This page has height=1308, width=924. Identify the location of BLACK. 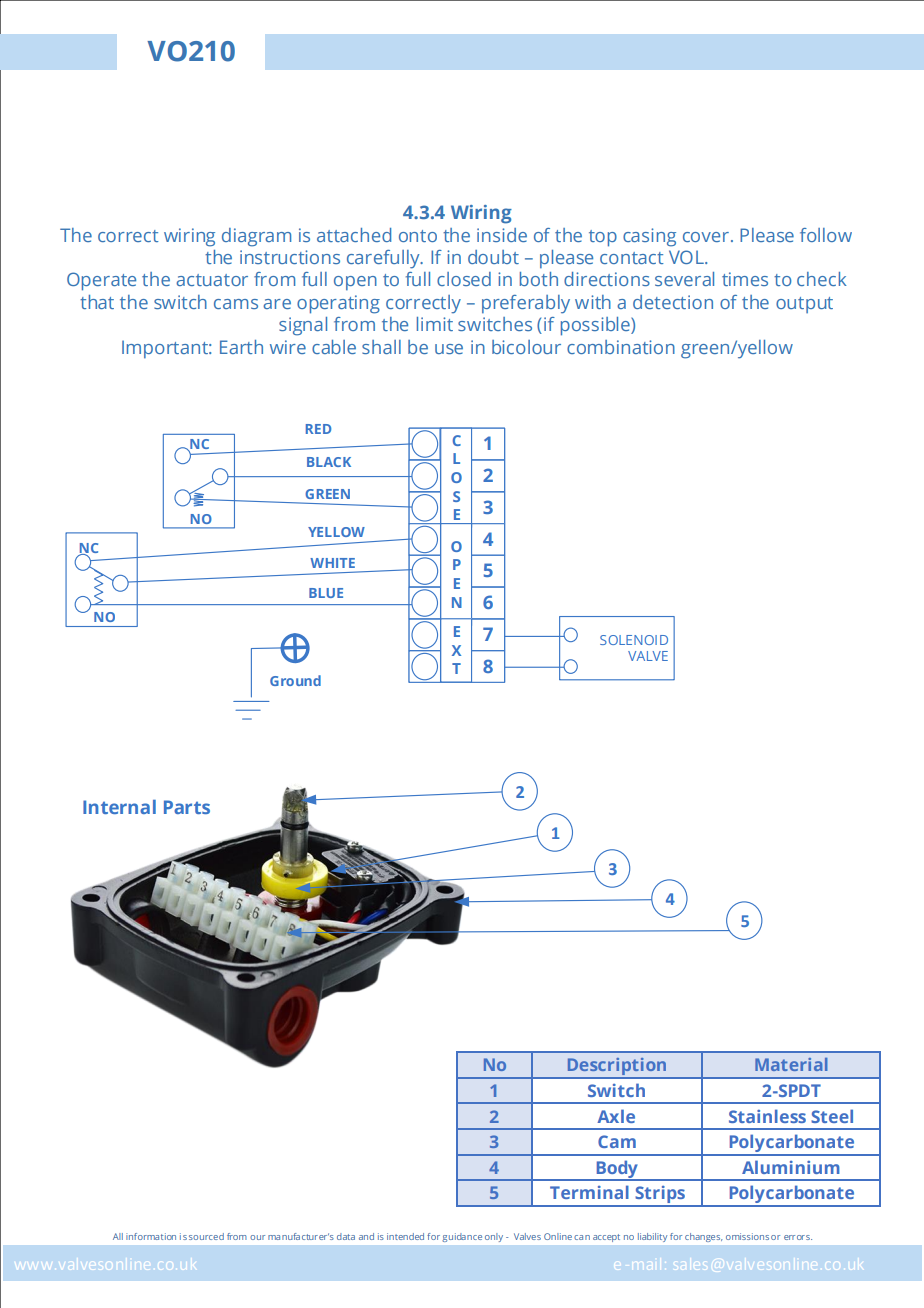
(329, 462).
